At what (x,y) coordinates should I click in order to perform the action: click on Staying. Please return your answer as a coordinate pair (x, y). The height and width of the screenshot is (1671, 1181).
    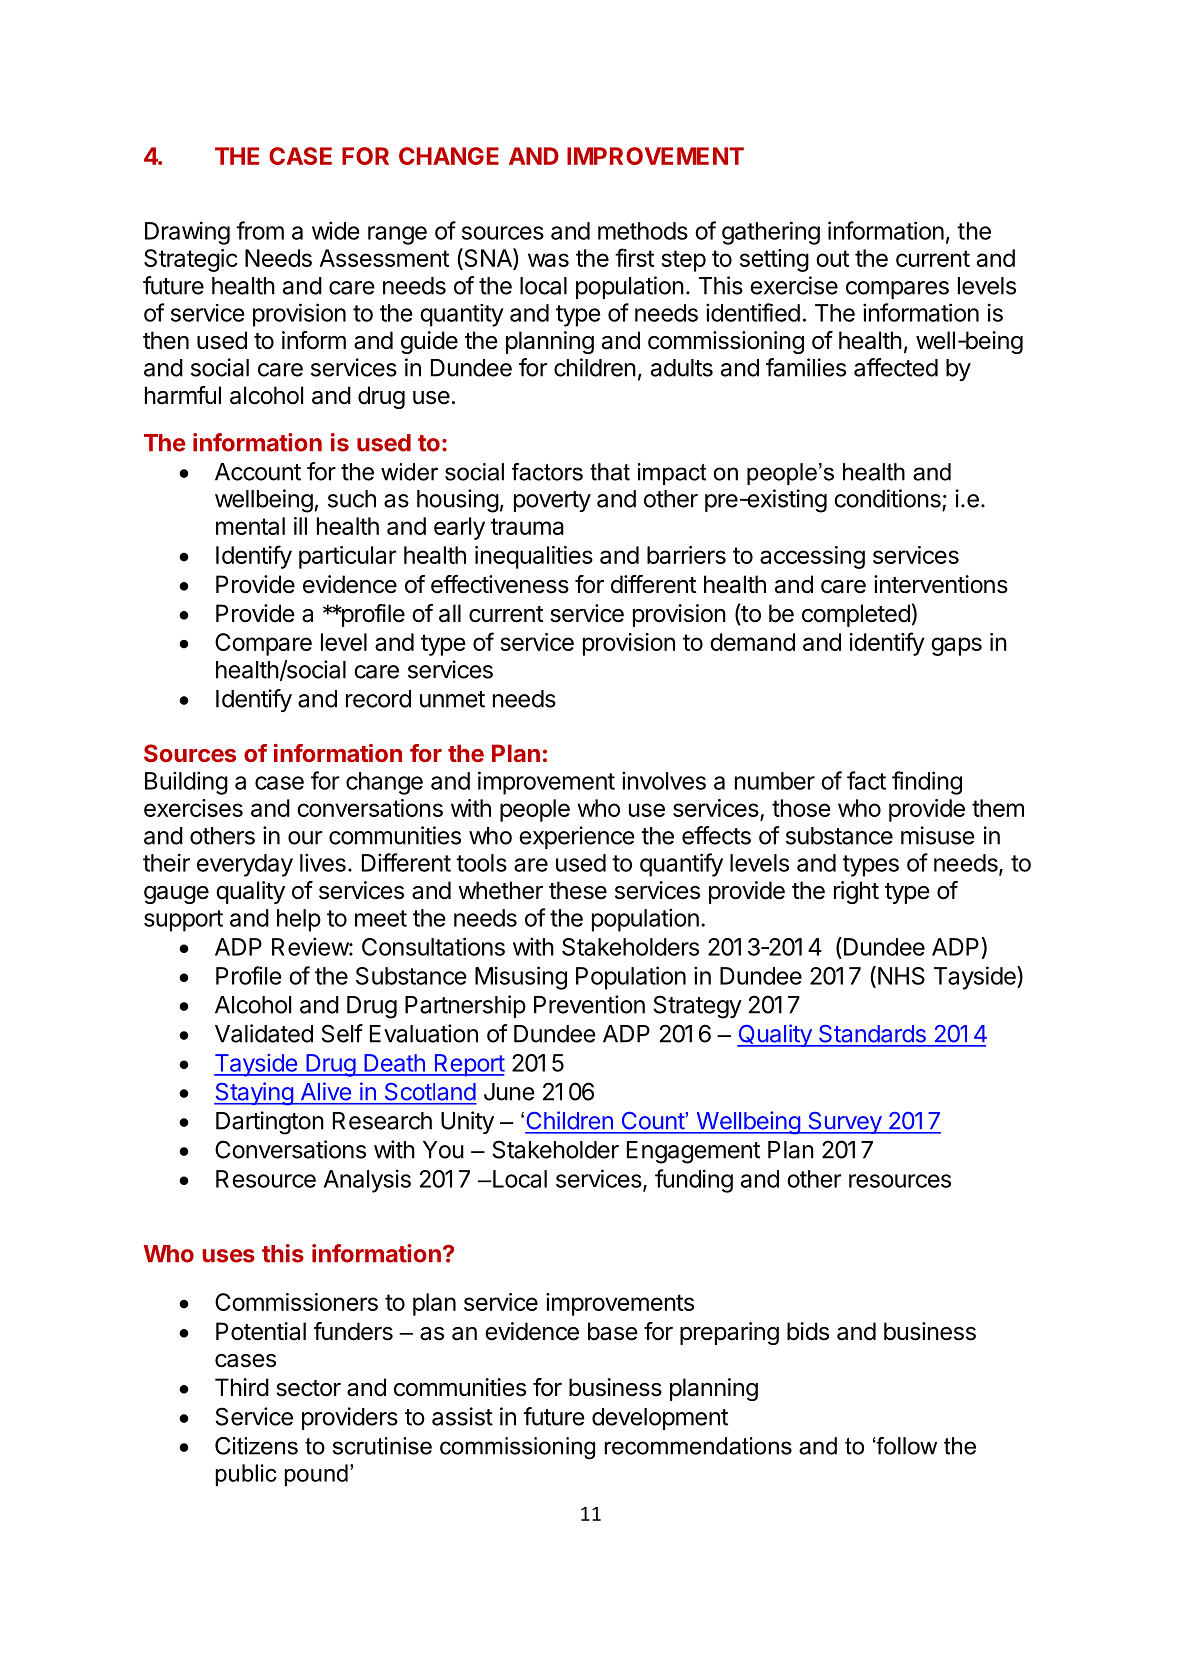
    Looking at the image, I should click on (254, 1094).
